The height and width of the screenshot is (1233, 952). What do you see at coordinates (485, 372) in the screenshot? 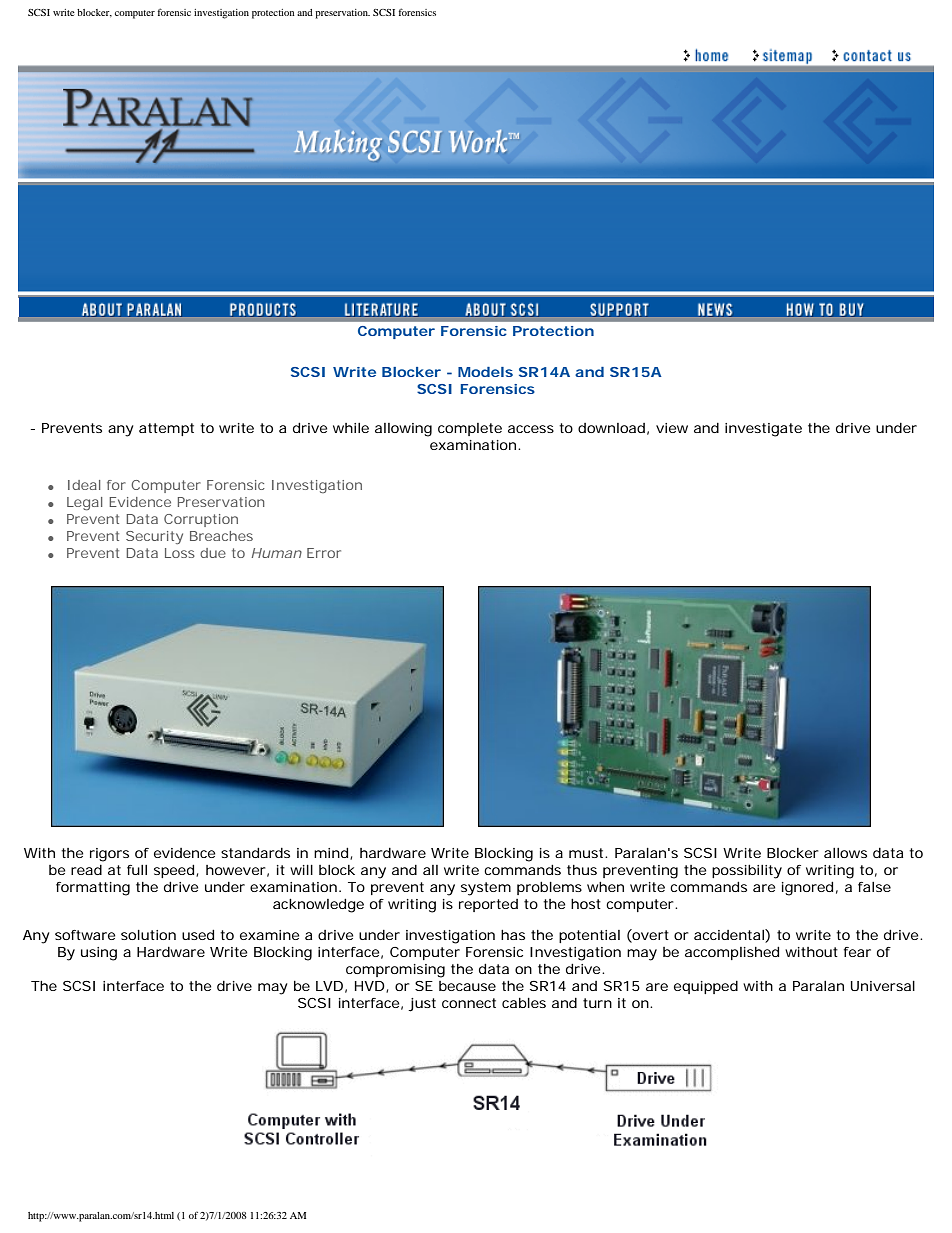
I see `Models` at bounding box center [485, 372].
